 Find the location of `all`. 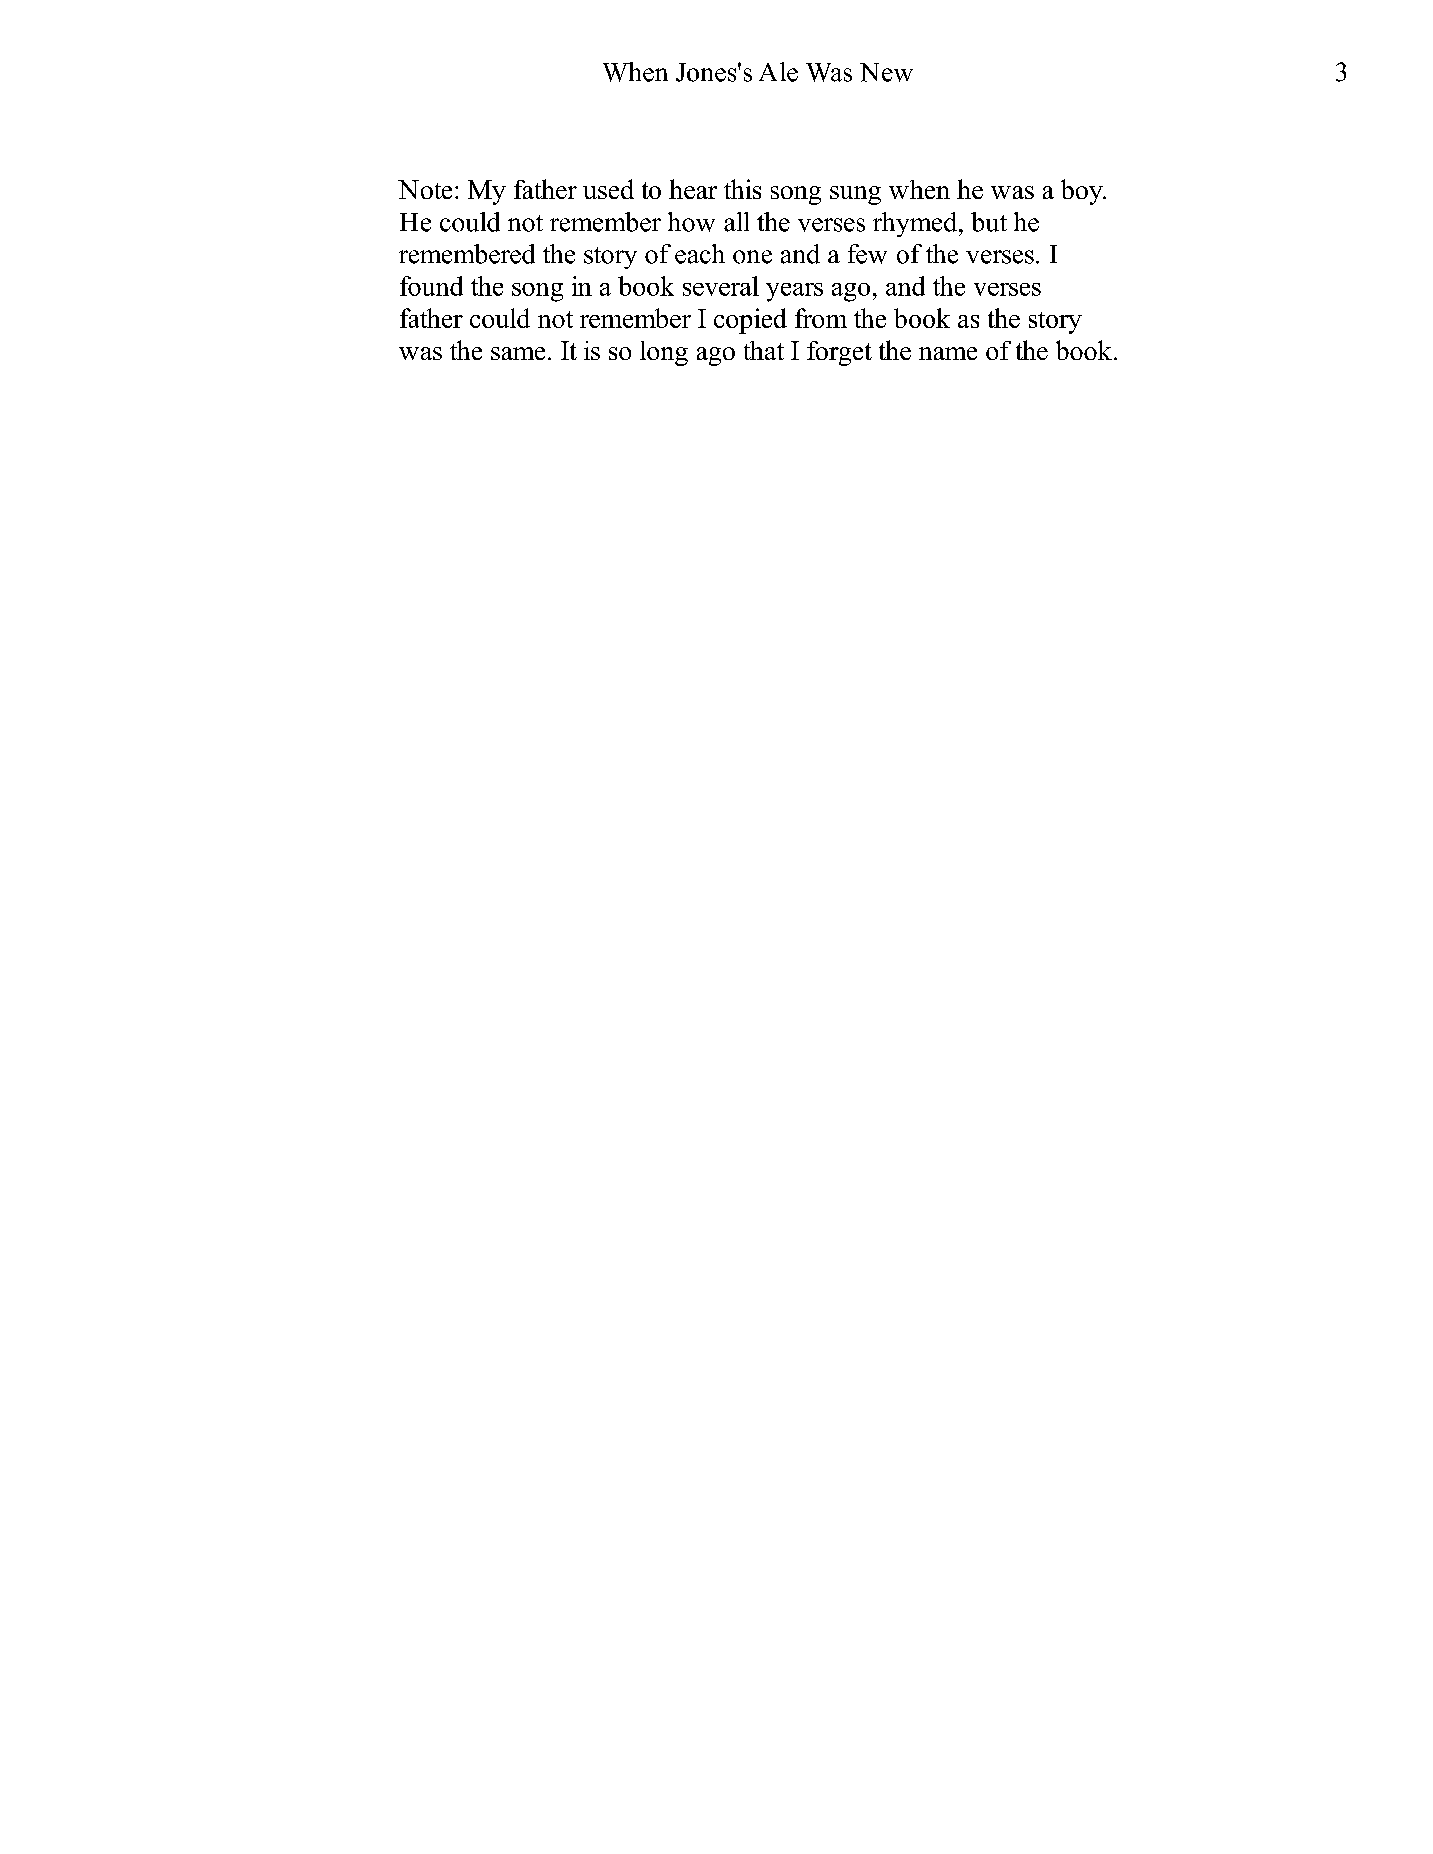

all is located at coordinates (736, 222).
